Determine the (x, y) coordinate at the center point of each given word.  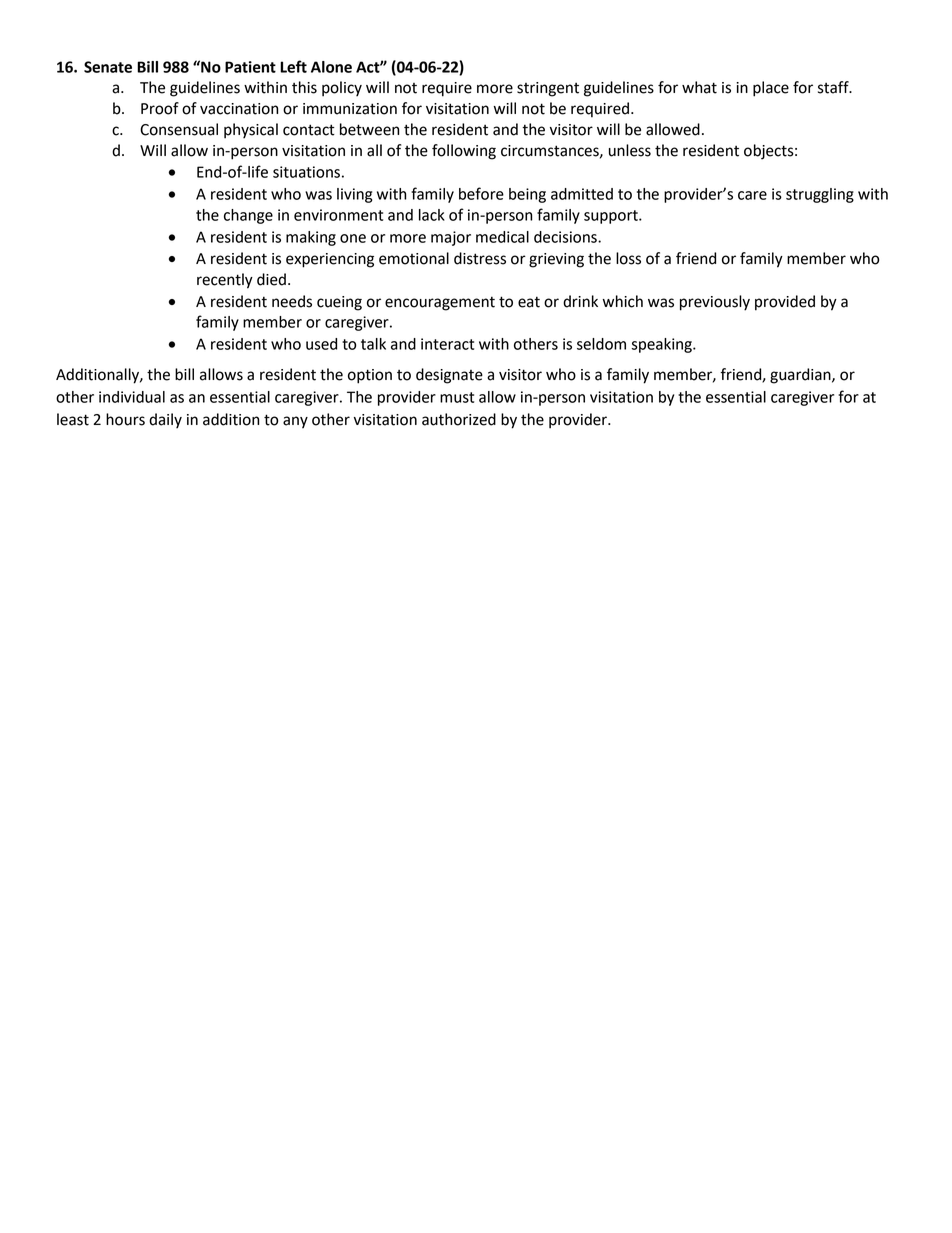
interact (447, 344)
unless (630, 150)
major (451, 238)
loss (628, 258)
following (464, 152)
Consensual (179, 129)
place (771, 89)
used (321, 344)
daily (165, 421)
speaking (662, 345)
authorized (459, 419)
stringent (548, 89)
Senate (108, 67)
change (248, 216)
